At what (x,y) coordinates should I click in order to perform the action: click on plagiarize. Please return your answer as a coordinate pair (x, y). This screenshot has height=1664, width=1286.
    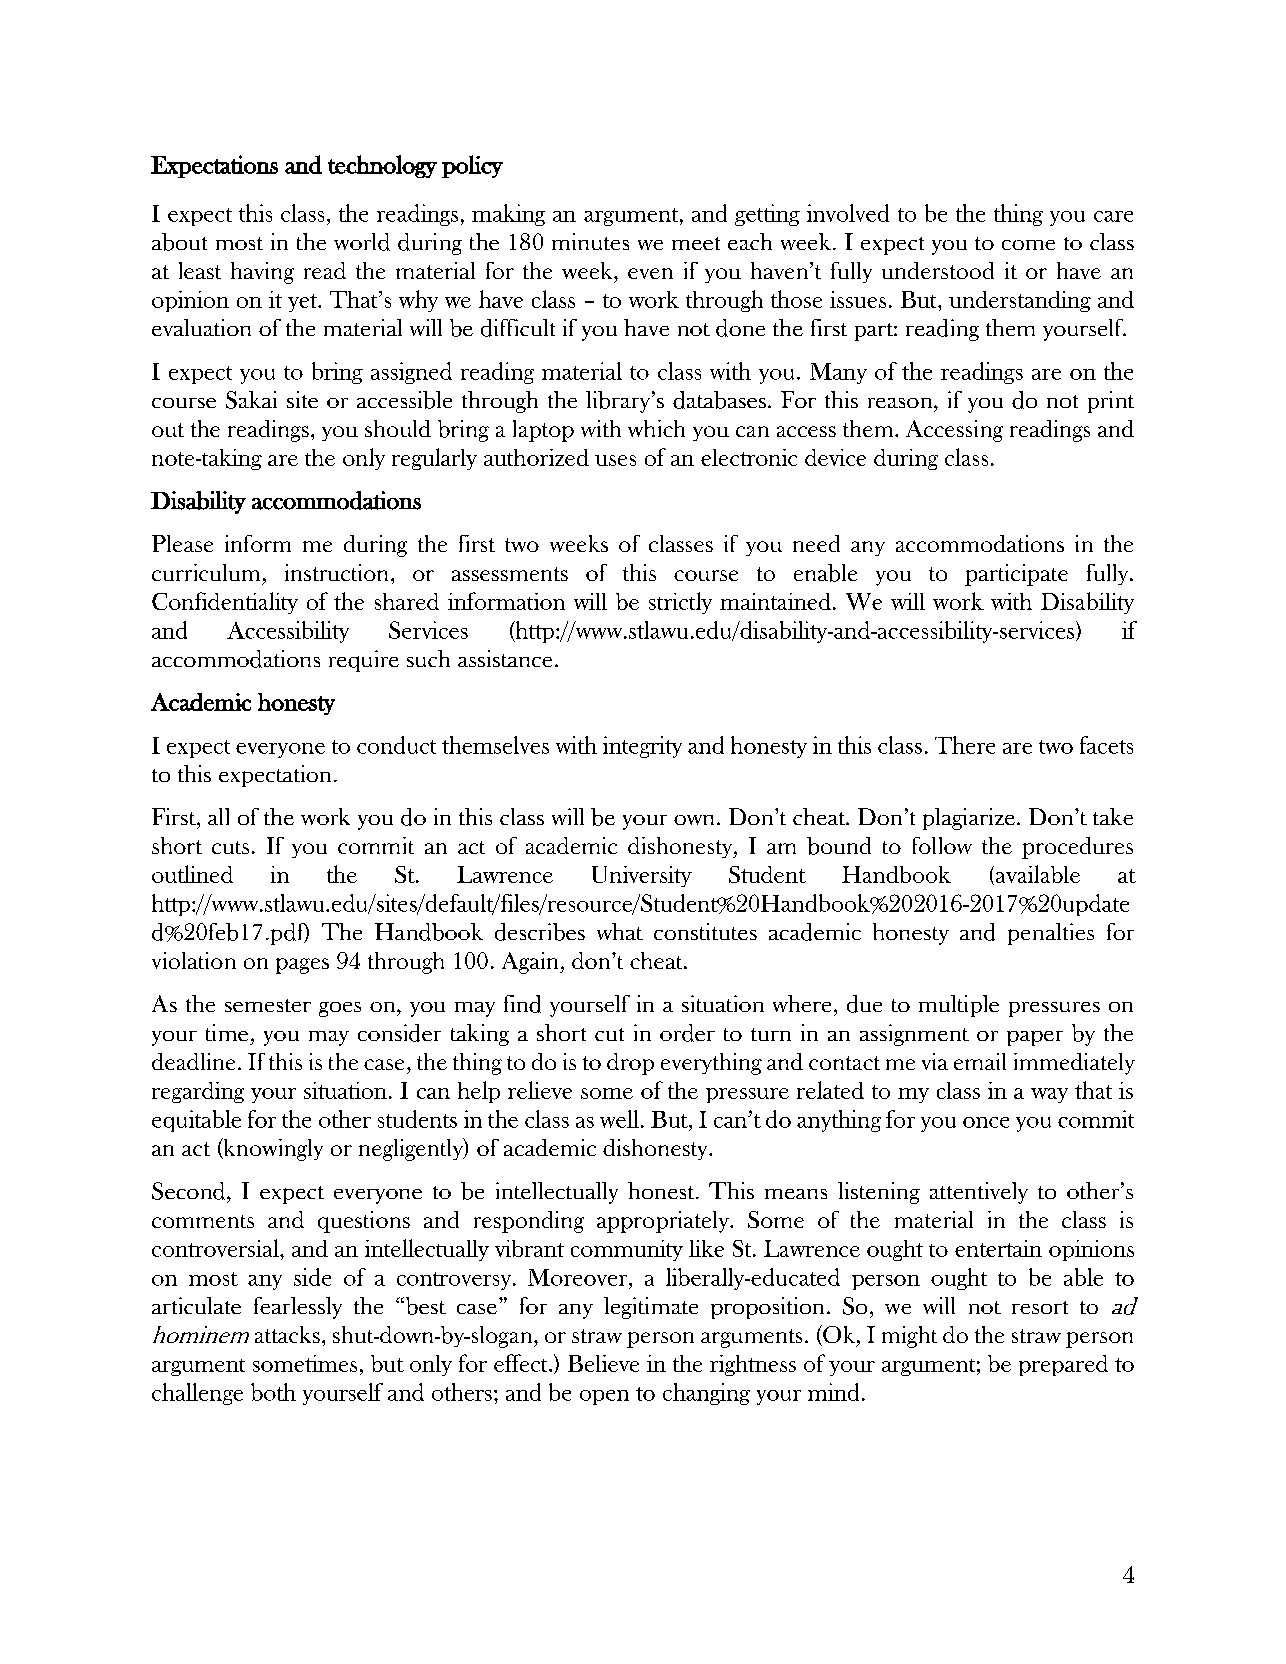
    Looking at the image, I should click on (969, 819).
